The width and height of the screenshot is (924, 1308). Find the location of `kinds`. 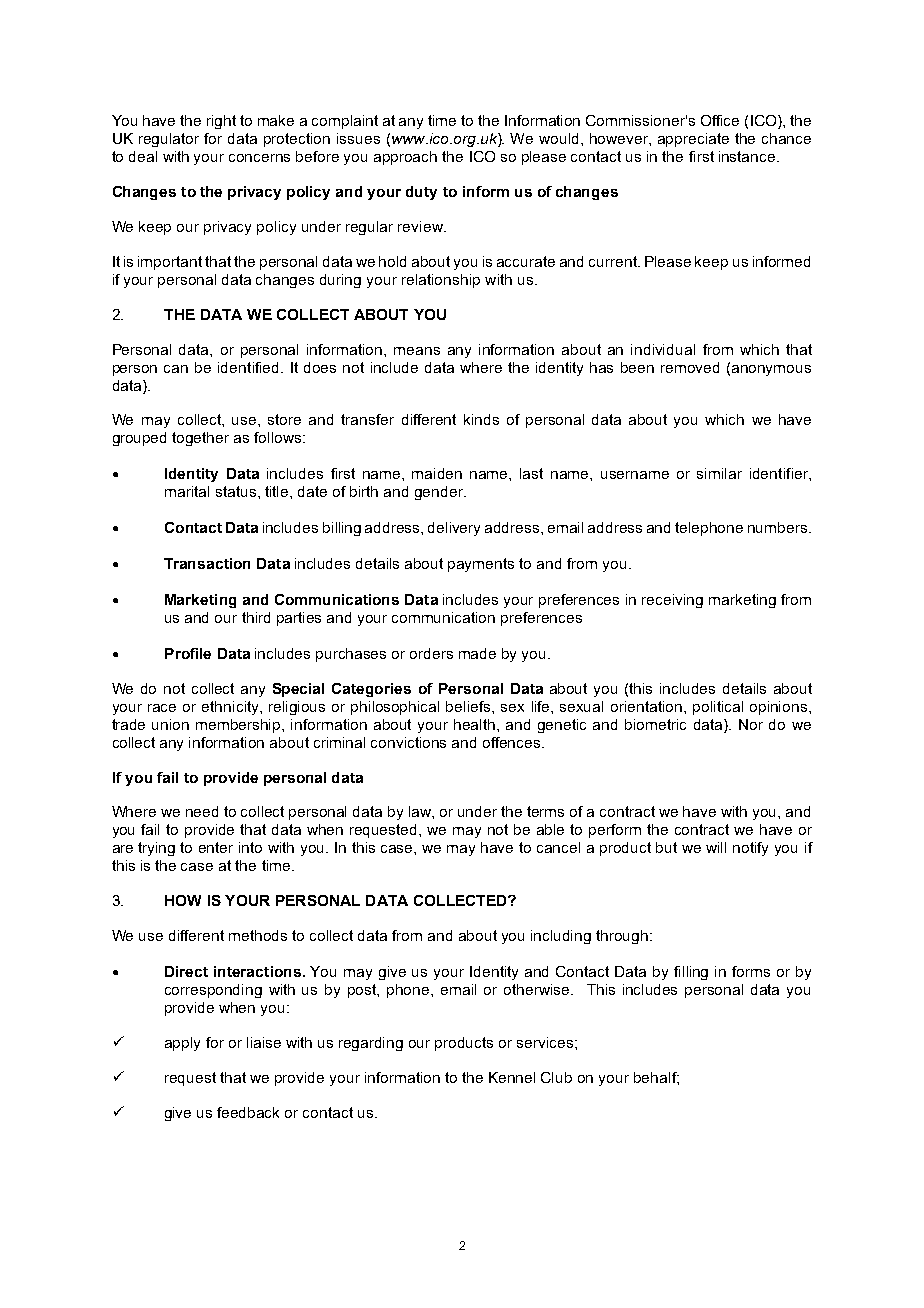

kinds is located at coordinates (481, 419).
